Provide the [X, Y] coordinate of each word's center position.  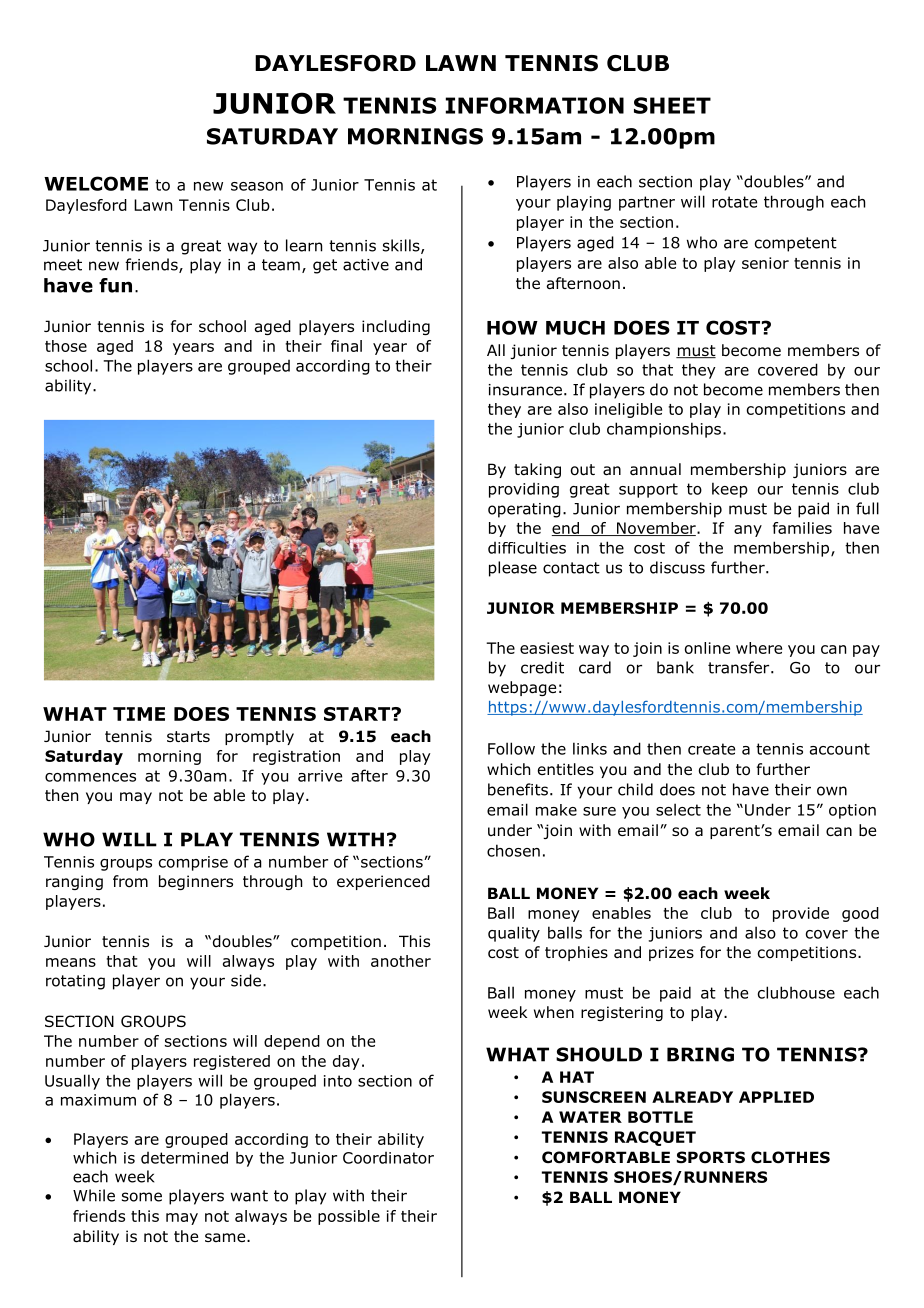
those [66, 346]
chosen [513, 850]
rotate [734, 202]
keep [730, 490]
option [852, 811]
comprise [193, 863]
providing [524, 490]
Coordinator [388, 1158]
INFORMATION [535, 105]
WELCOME [96, 183]
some [142, 1197]
